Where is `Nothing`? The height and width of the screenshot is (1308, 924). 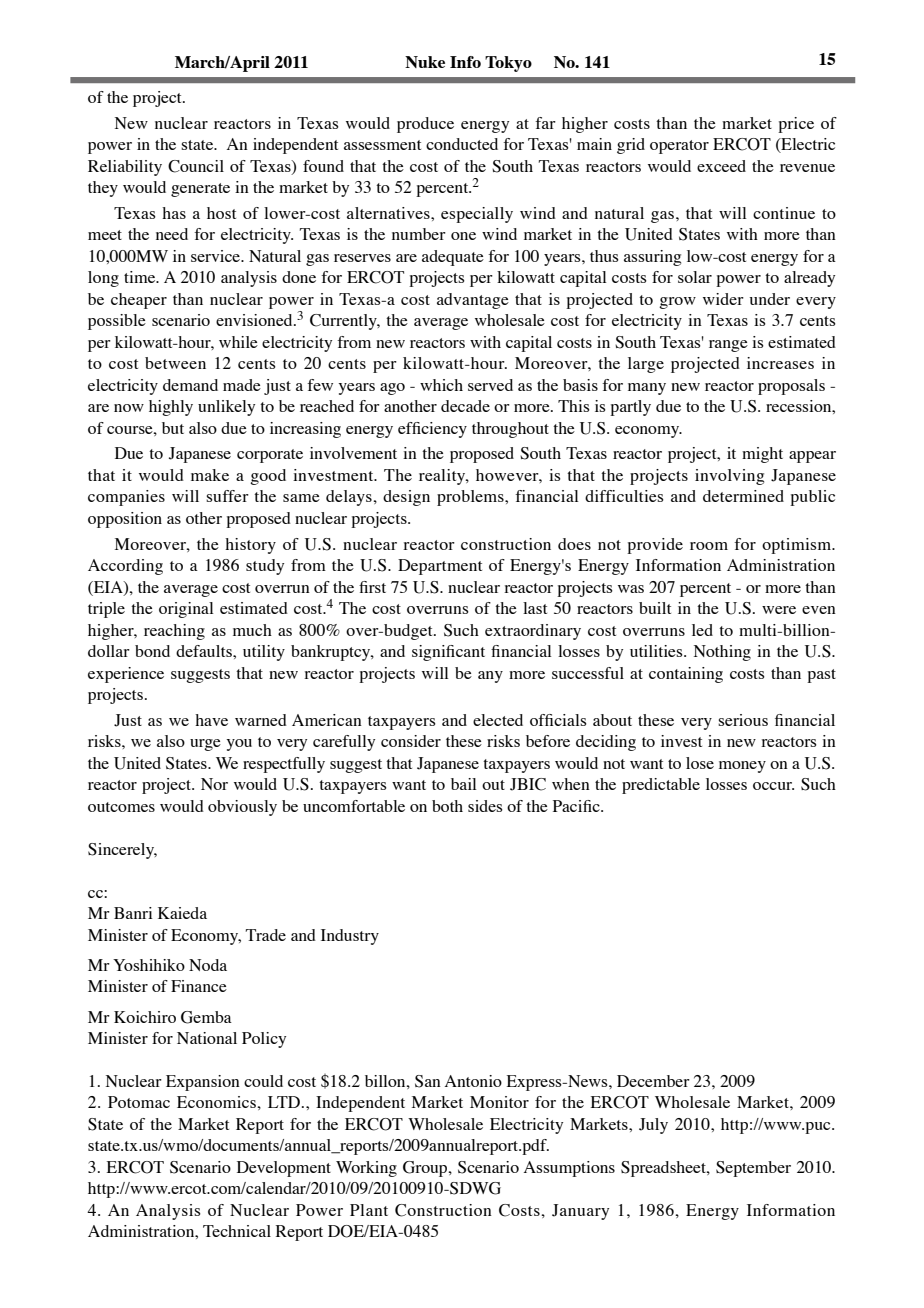
Nothing is located at coordinates (722, 653).
